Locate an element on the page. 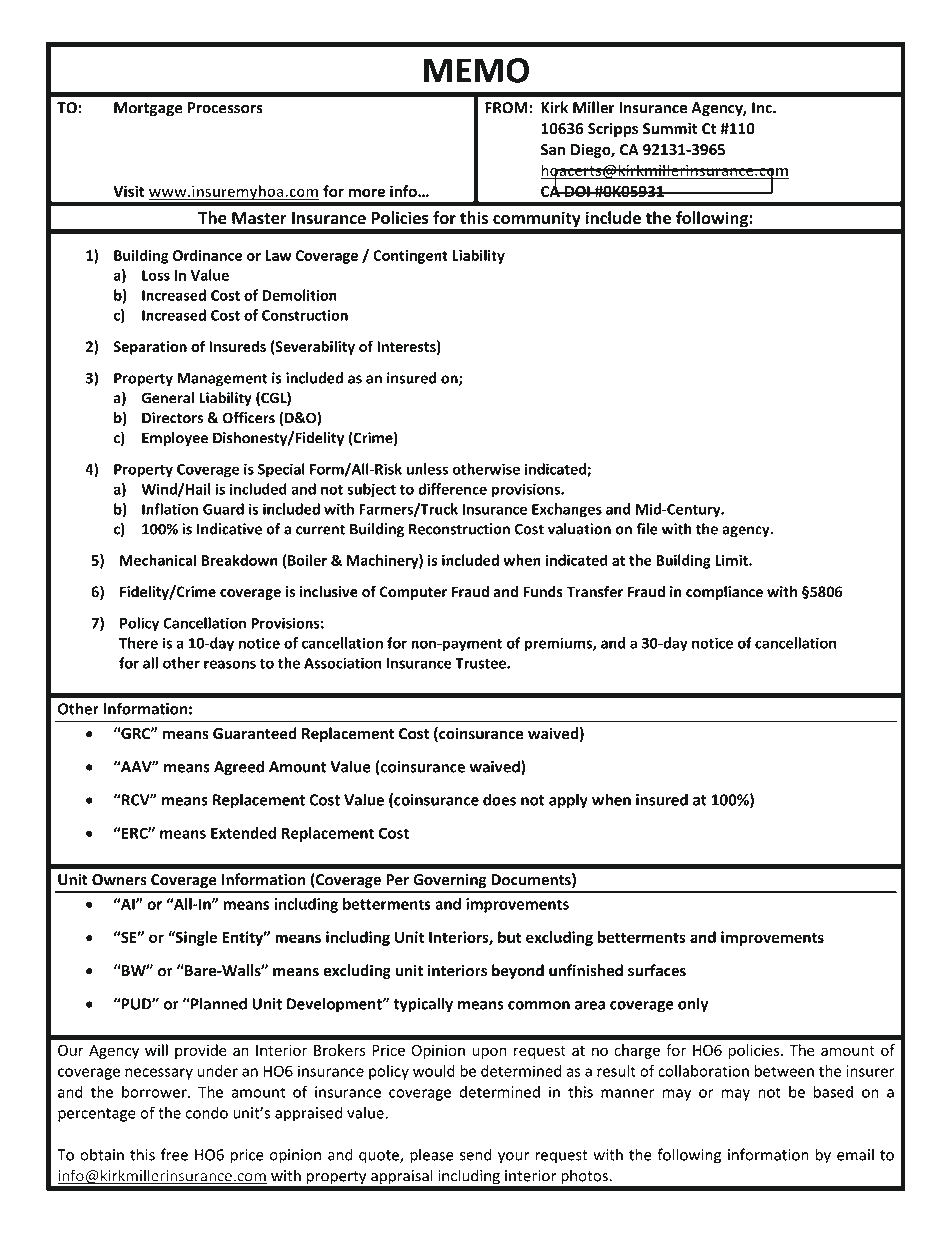  Contingent is located at coordinates (410, 257).
